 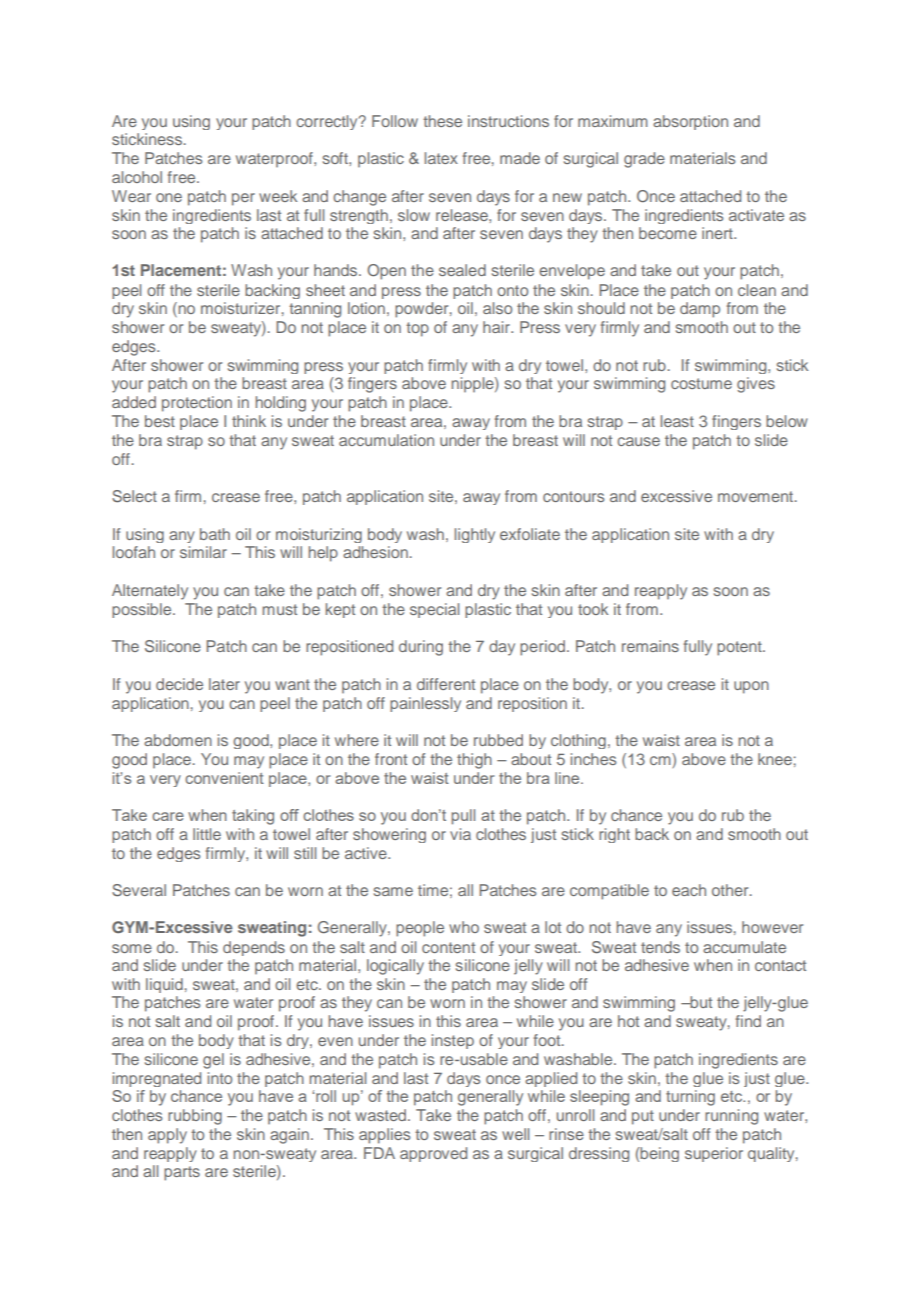 I want to click on each, so click(x=689, y=890).
